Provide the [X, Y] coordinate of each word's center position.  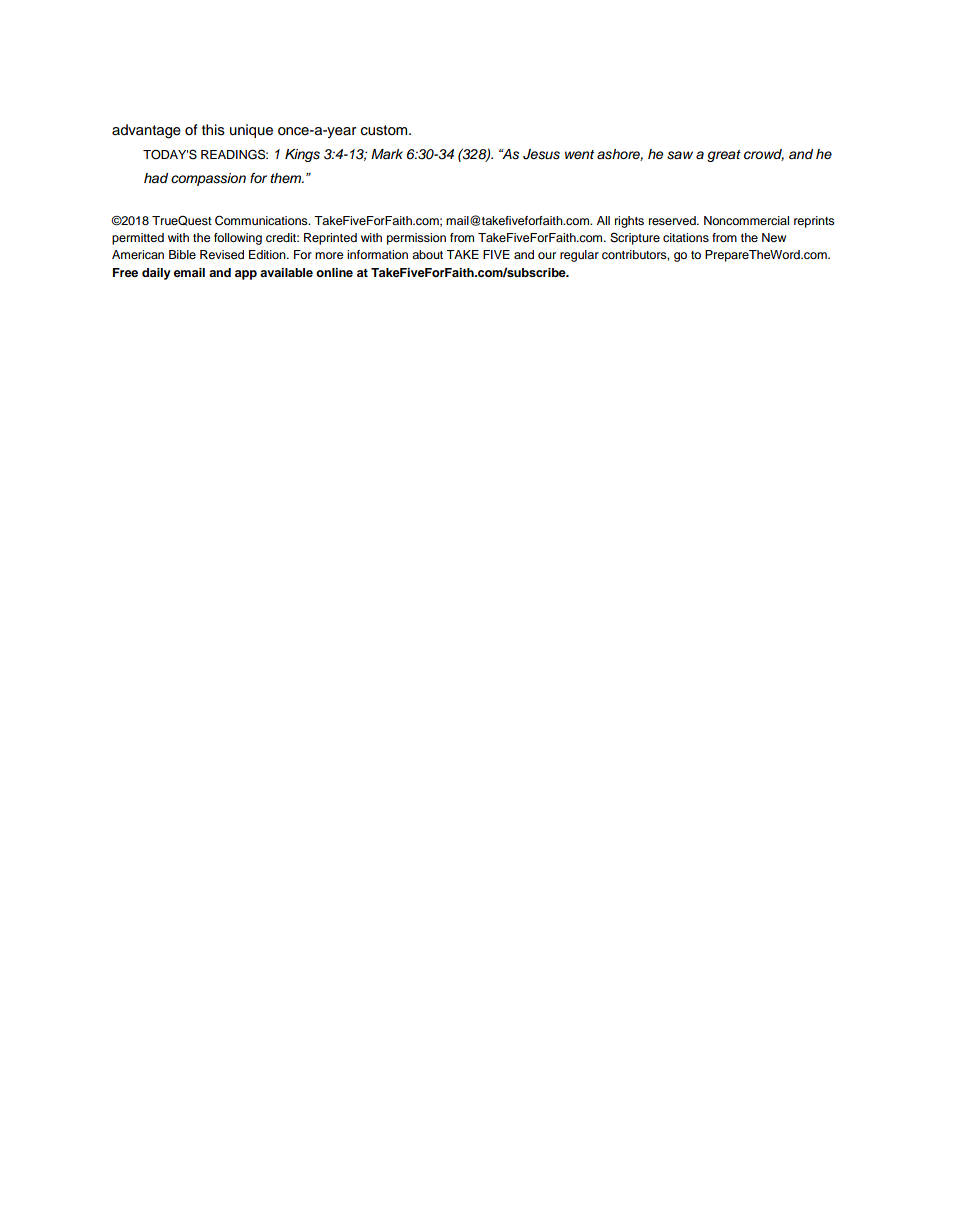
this [213, 130]
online [334, 272]
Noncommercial [746, 220]
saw [680, 155]
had [156, 178]
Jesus [541, 154]
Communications [262, 220]
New [774, 237]
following [238, 239]
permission [416, 239]
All [603, 220]
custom [385, 130]
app [246, 275]
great [724, 156]
